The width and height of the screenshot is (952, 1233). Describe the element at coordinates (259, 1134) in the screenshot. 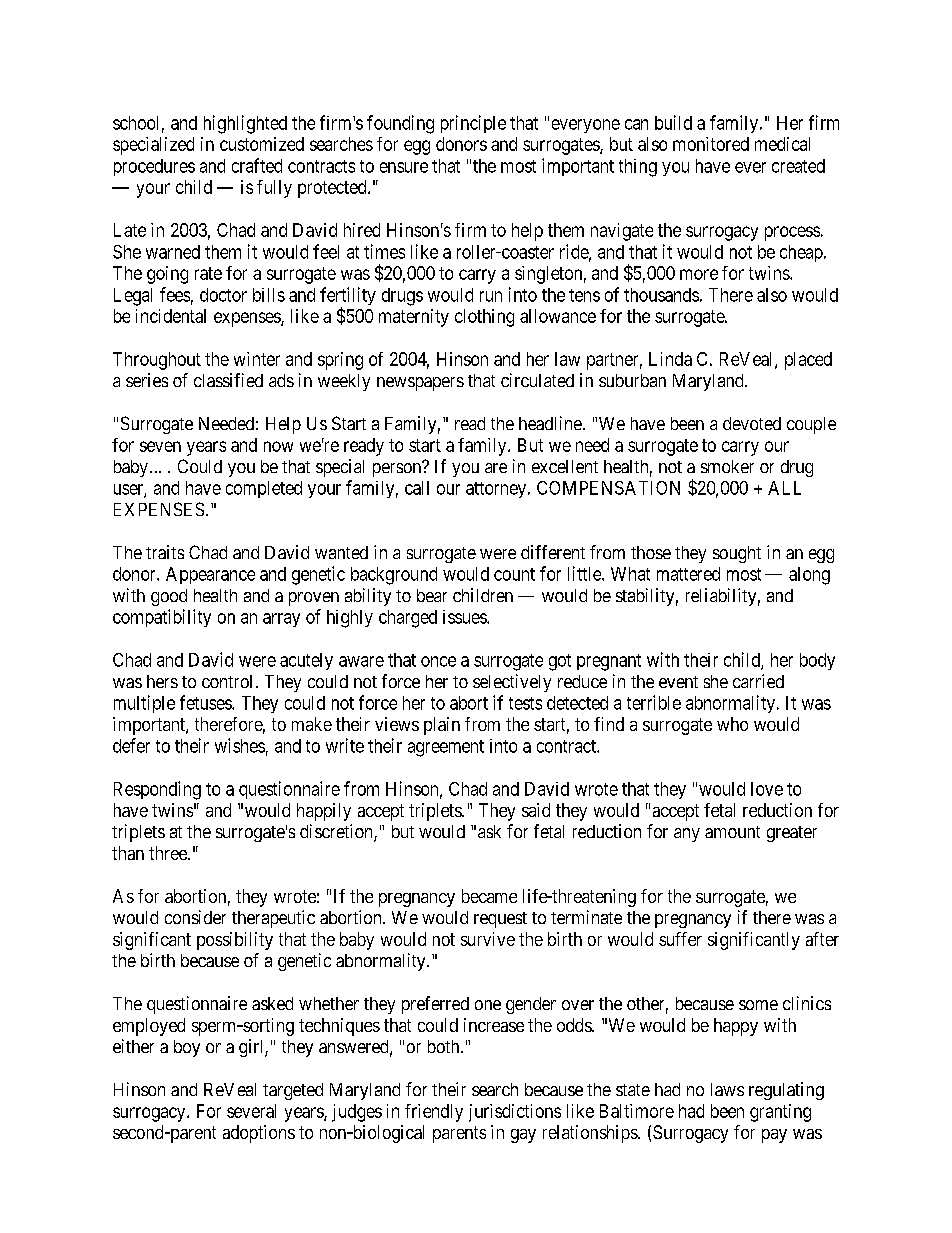

I see `adoptions` at that location.
